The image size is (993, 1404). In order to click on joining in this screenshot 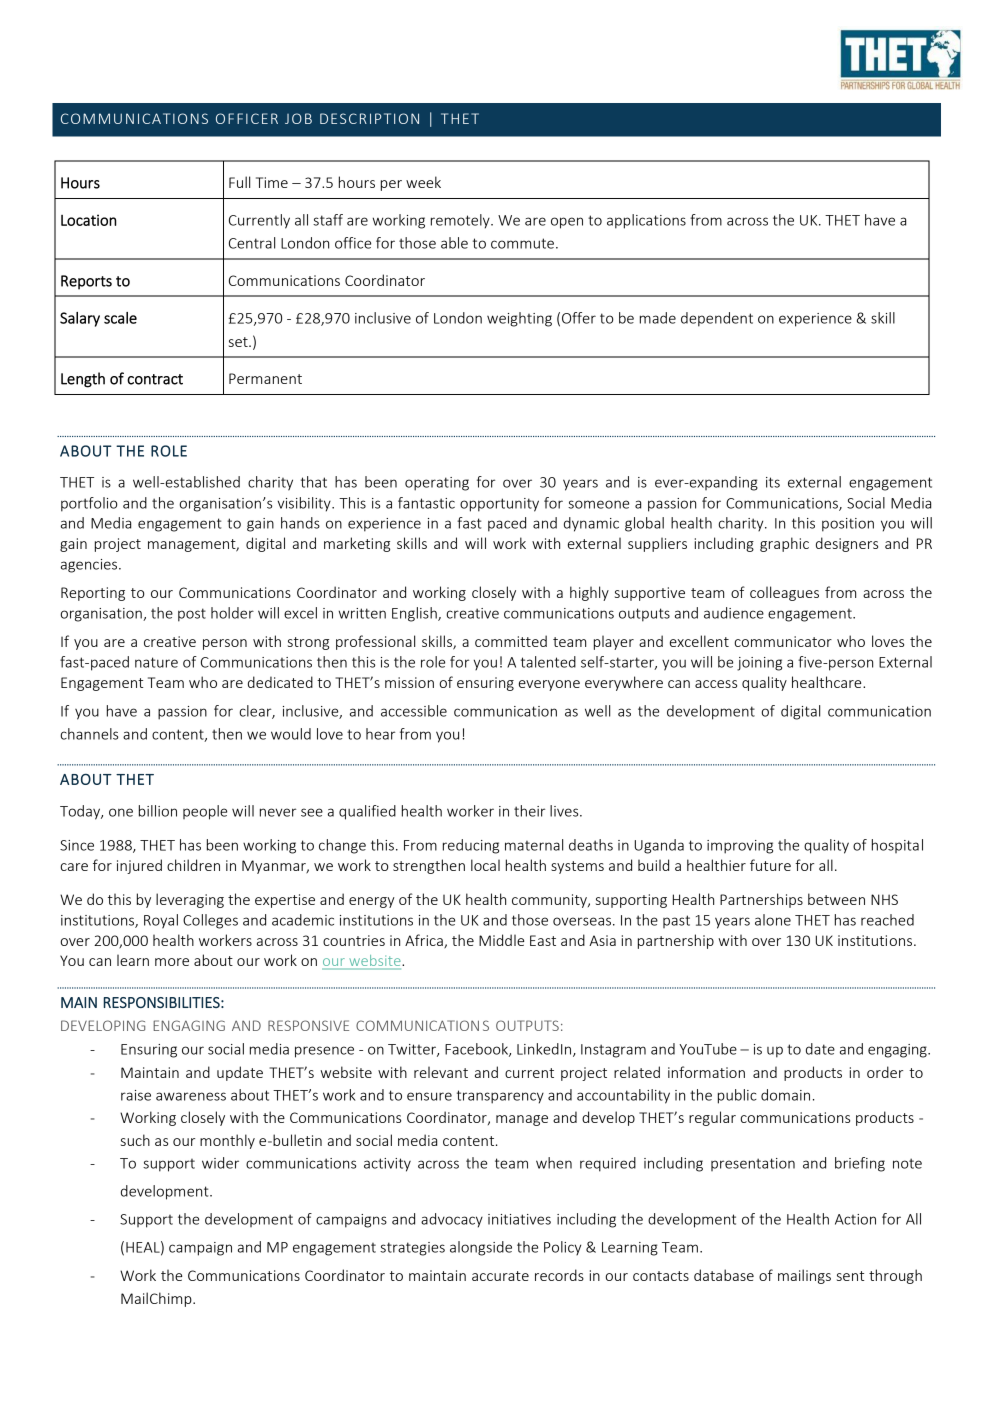, I will do `click(759, 664)`.
